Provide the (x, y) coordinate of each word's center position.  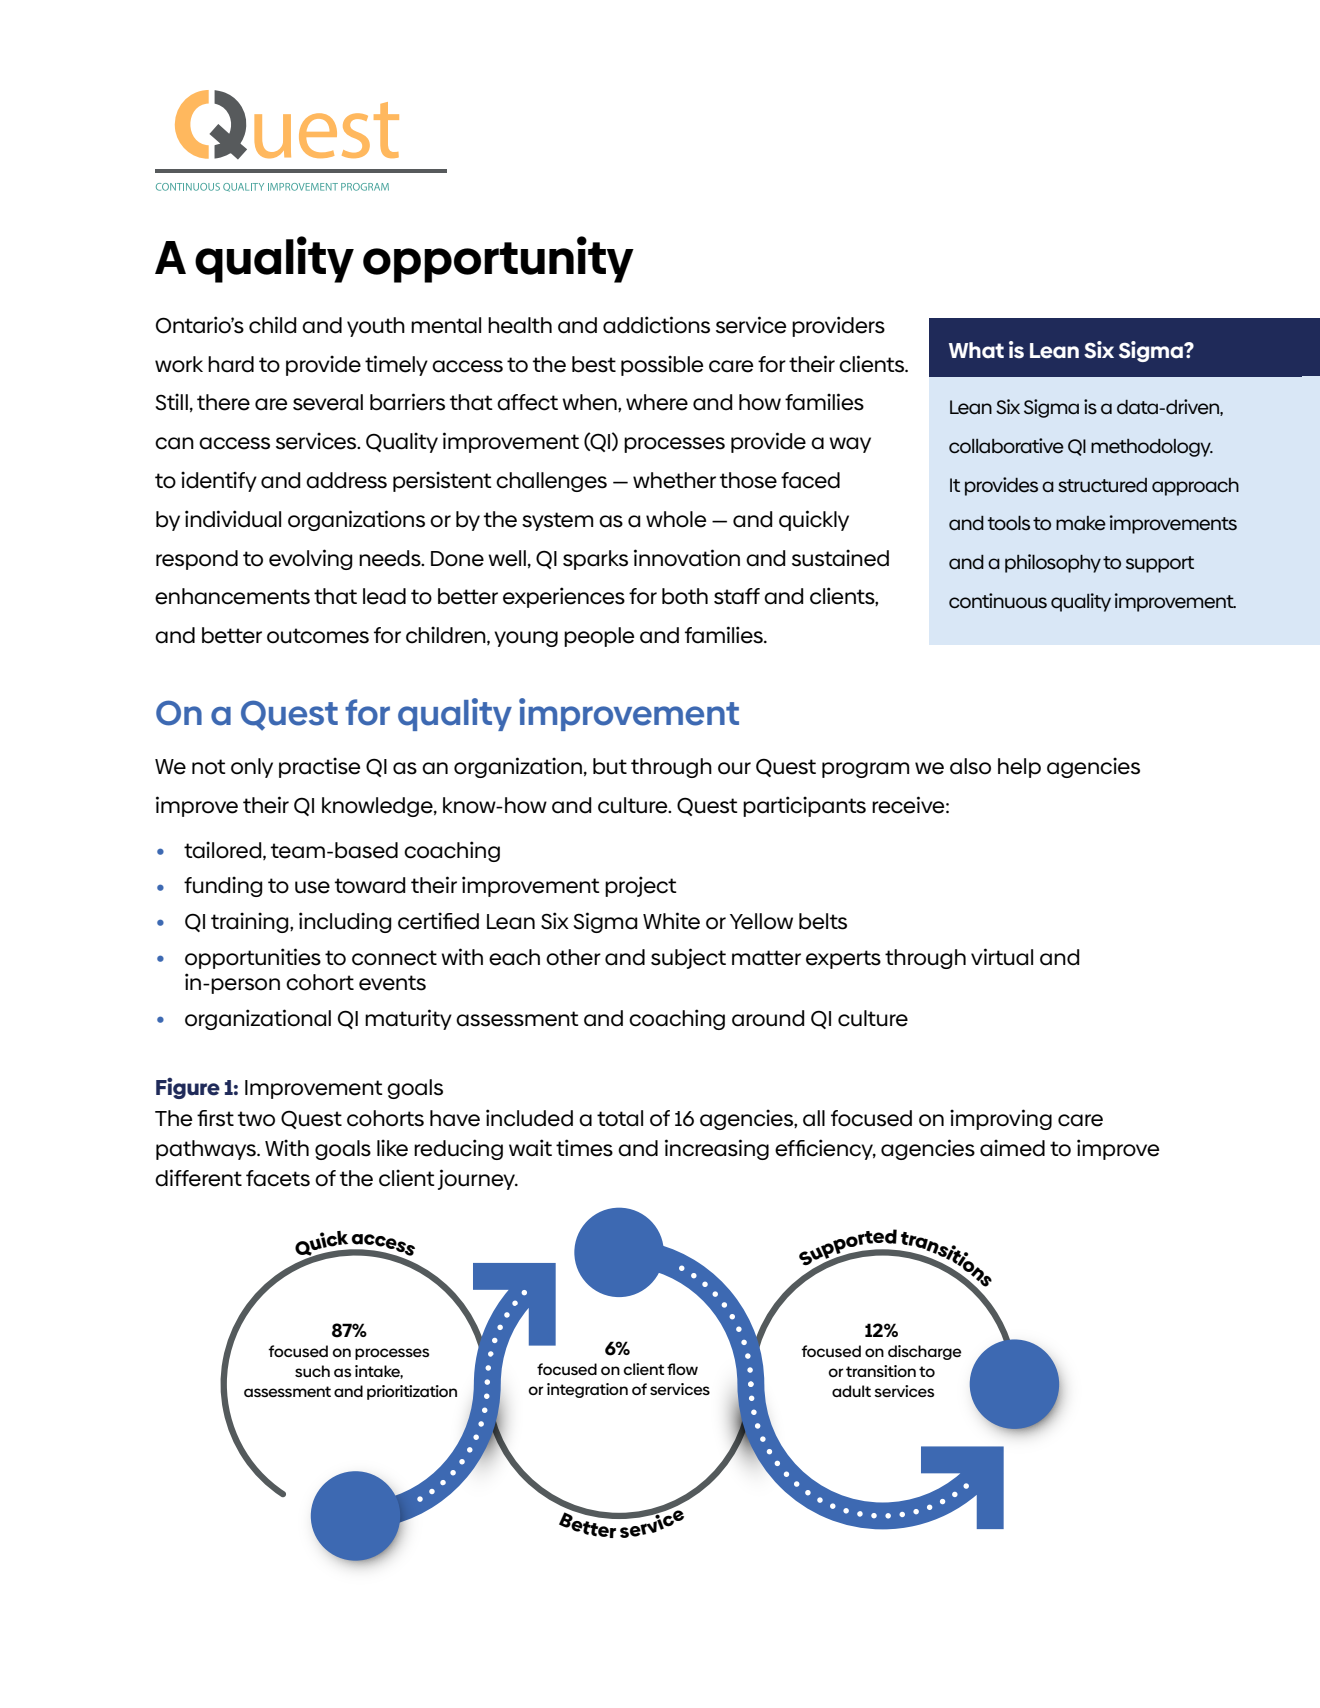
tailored (224, 850)
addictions (656, 325)
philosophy (1053, 563)
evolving (311, 559)
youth (376, 327)
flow (682, 1369)
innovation (687, 558)
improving (1001, 1119)
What (976, 350)
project (641, 886)
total (620, 1118)
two (256, 1119)
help (1019, 768)
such (312, 1371)
